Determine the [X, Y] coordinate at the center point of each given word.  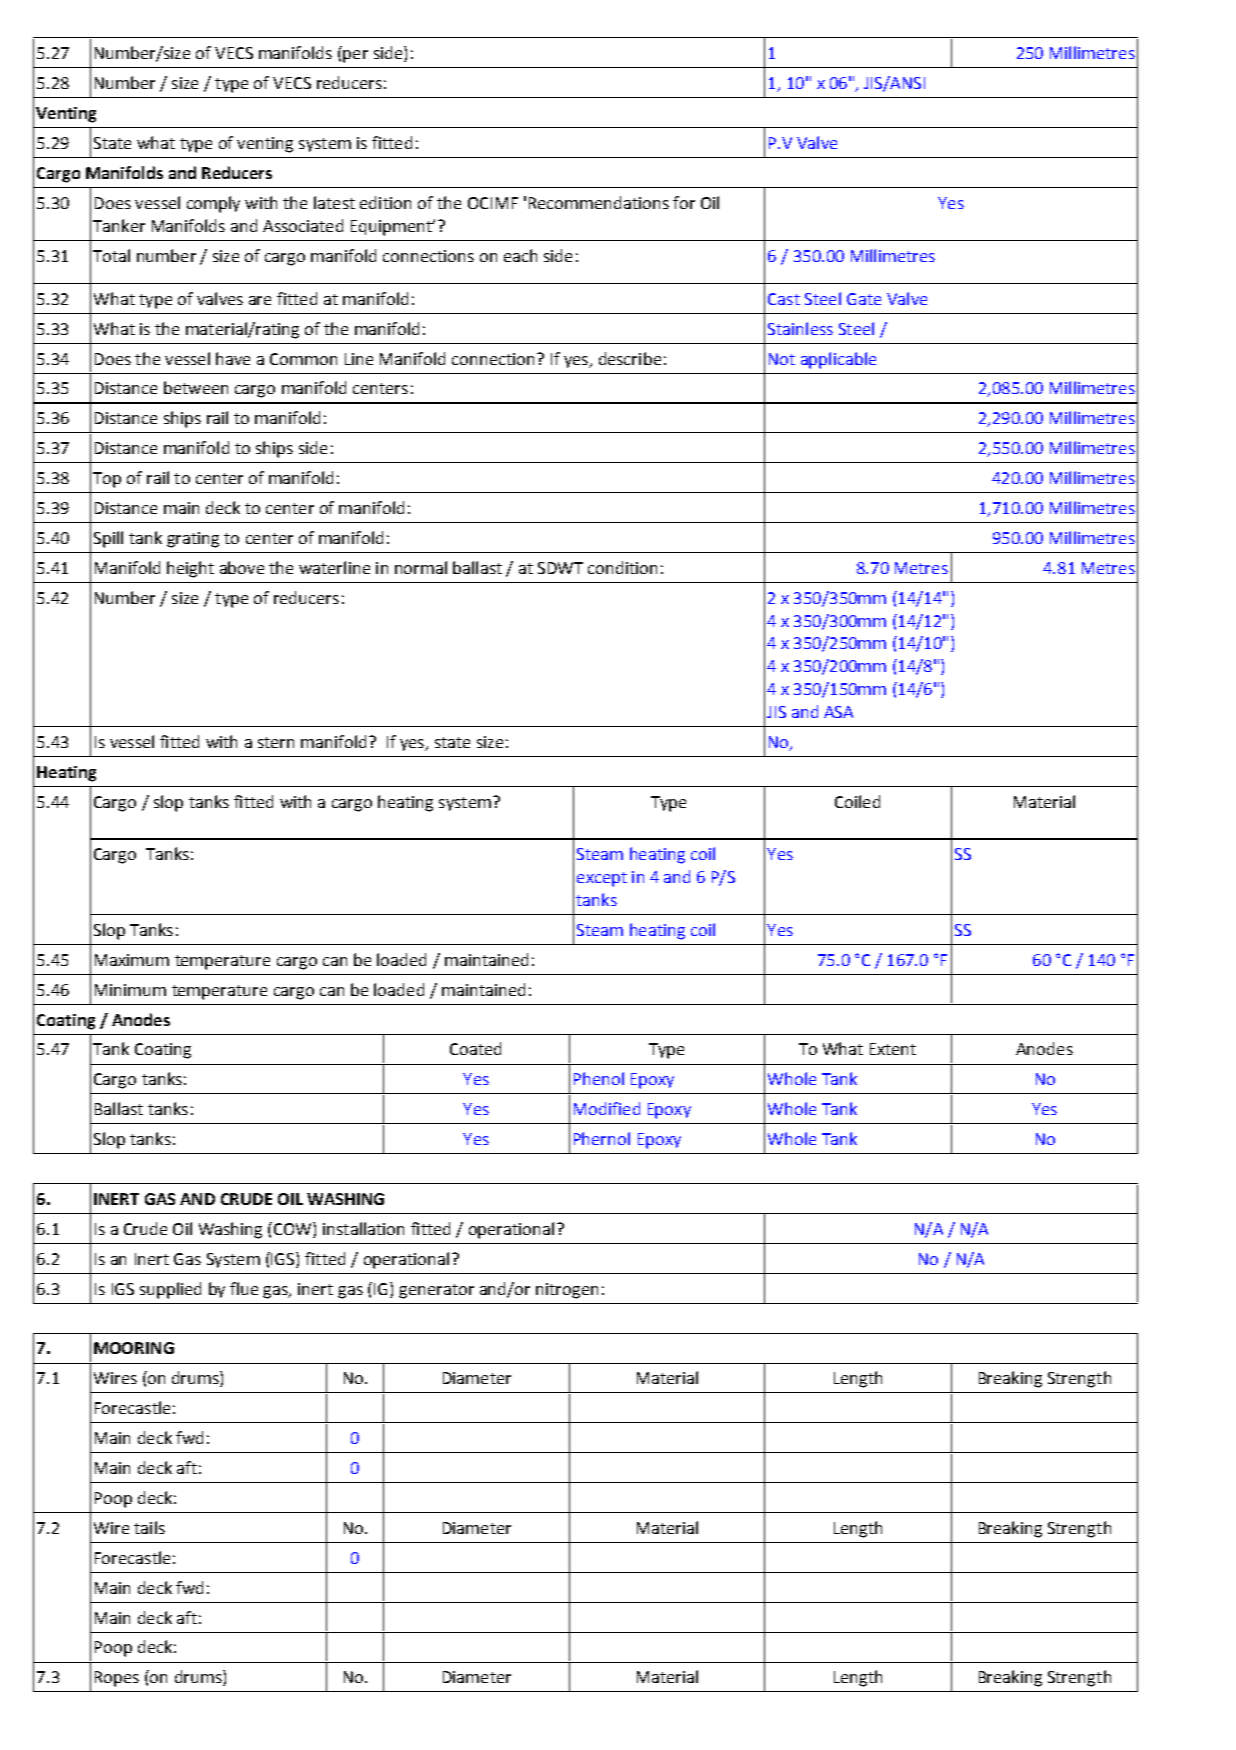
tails [149, 1527]
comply [213, 204]
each [520, 255]
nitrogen [567, 1291]
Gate [864, 299]
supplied [170, 1290]
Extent [893, 1049]
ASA [838, 712]
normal [421, 567]
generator [436, 1291]
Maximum [132, 960]
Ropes [117, 1679]
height [190, 569]
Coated [475, 1048]
